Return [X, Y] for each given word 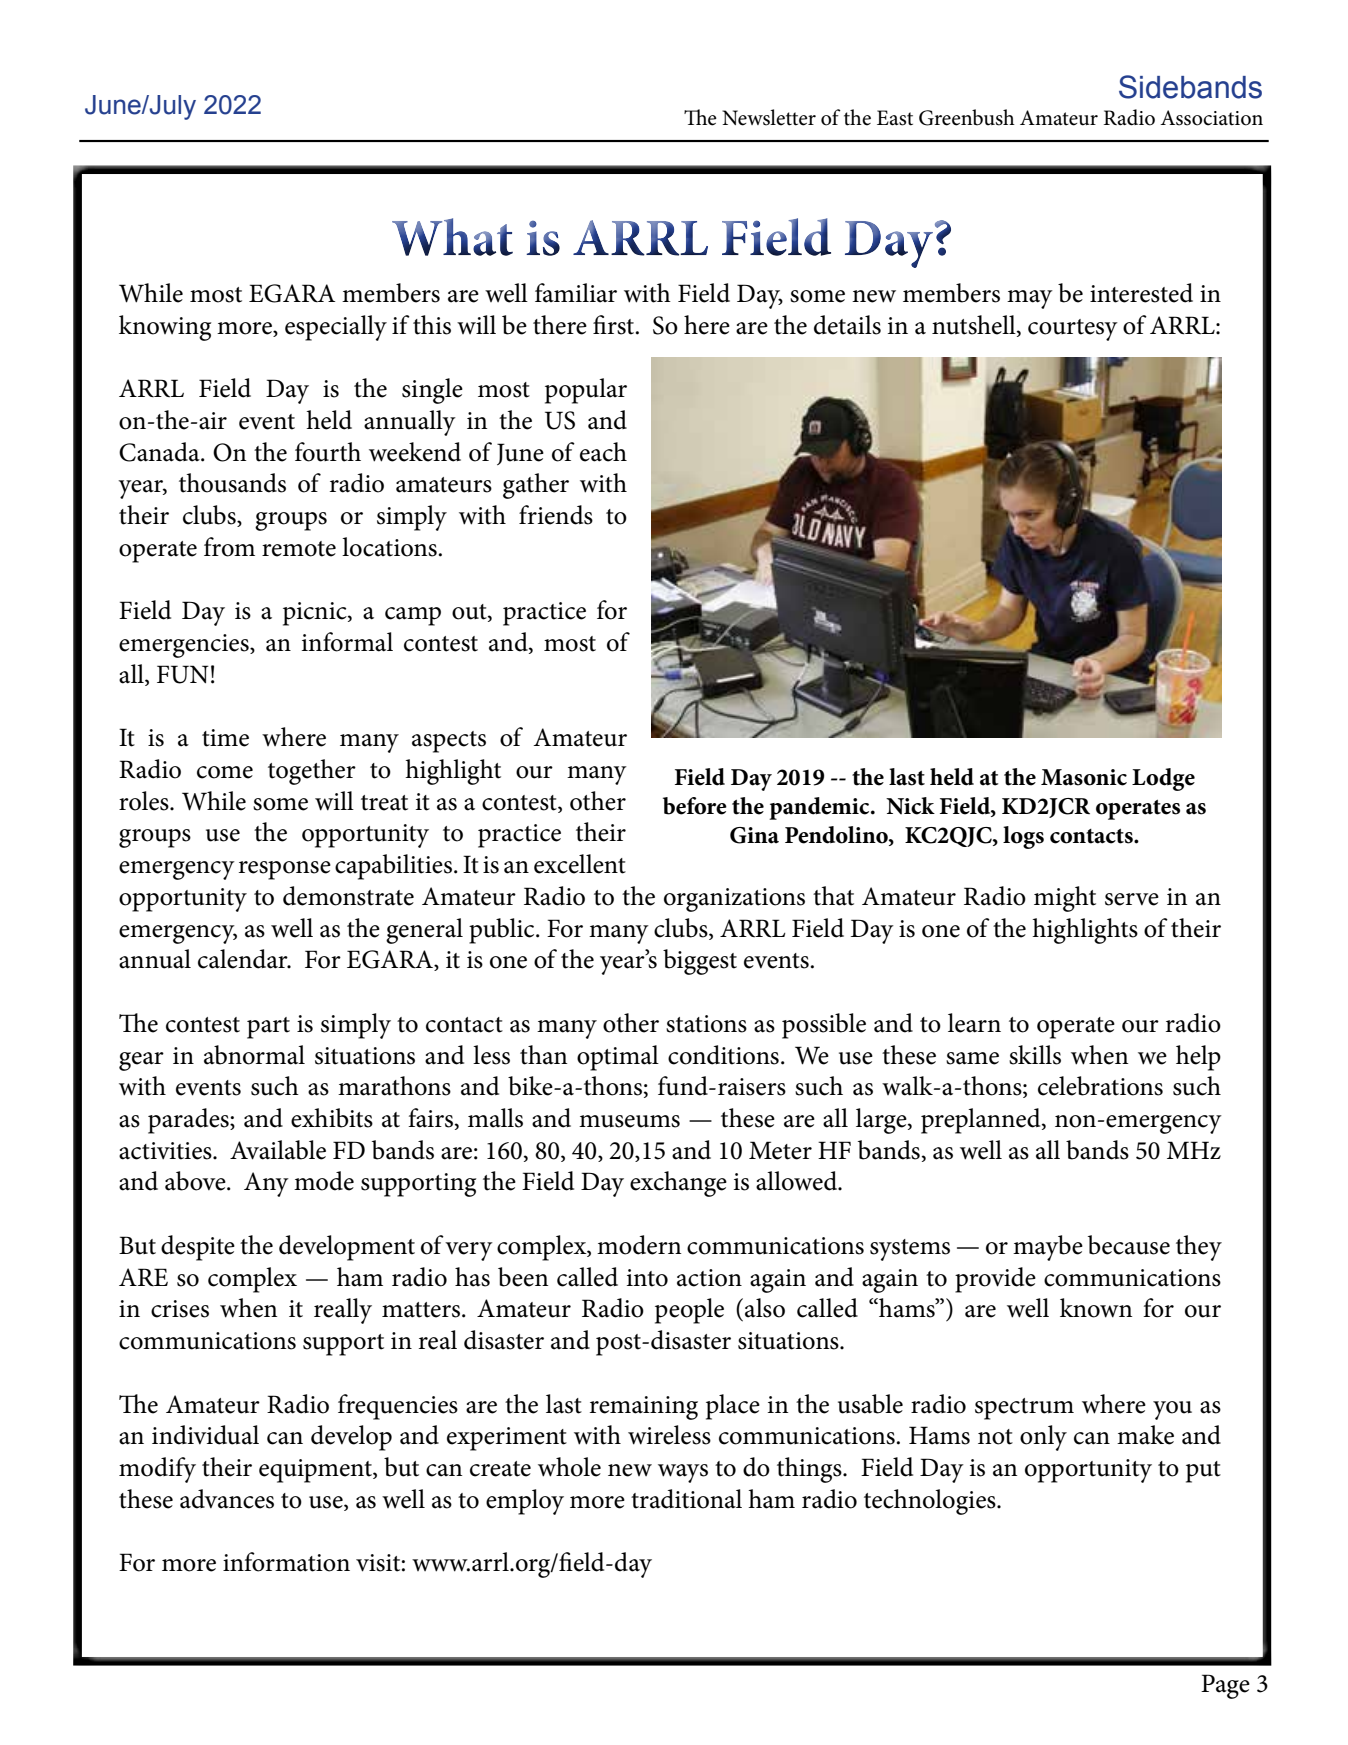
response [285, 870]
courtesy [1073, 330]
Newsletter [769, 117]
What [452, 237]
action [709, 1278]
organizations [734, 900]
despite [198, 1248]
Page [1225, 1686]
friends [556, 515]
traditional [686, 1499]
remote [299, 549]
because [1129, 1245]
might [1065, 899]
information [286, 1562]
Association [1211, 118]
